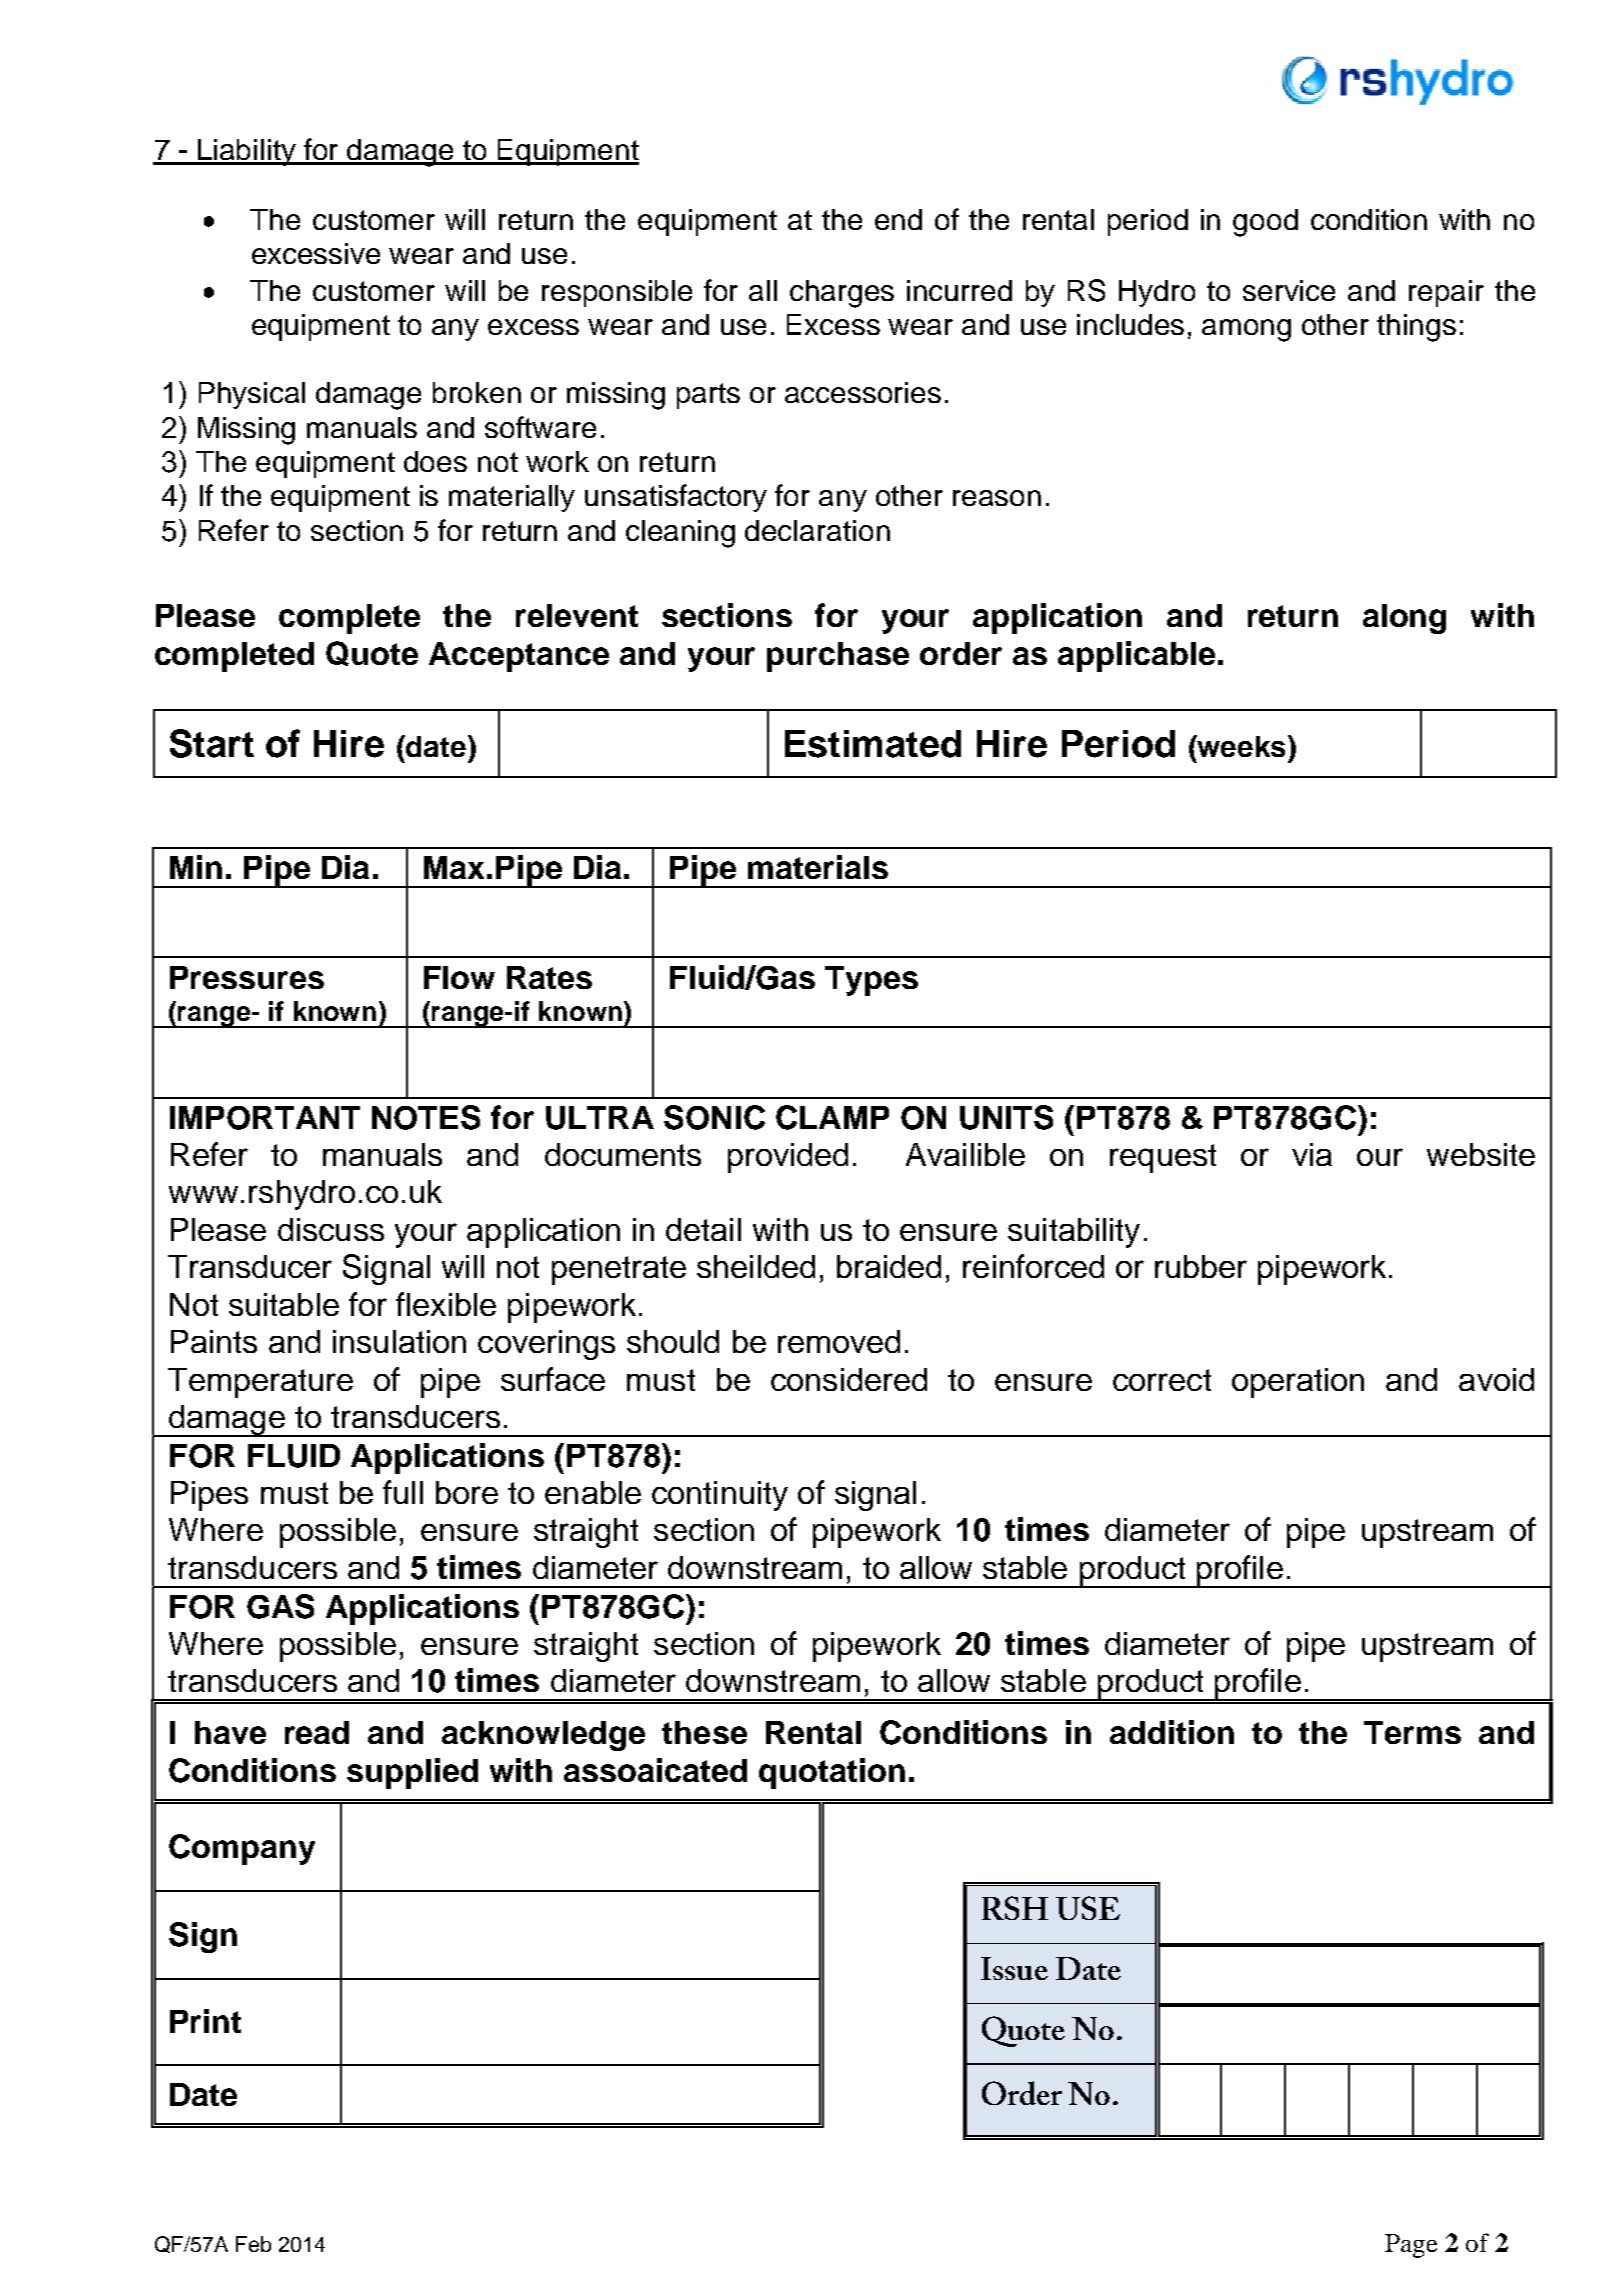 The image size is (1613, 2282). Describe the element at coordinates (247, 977) in the screenshot. I see `Pressures` at that location.
